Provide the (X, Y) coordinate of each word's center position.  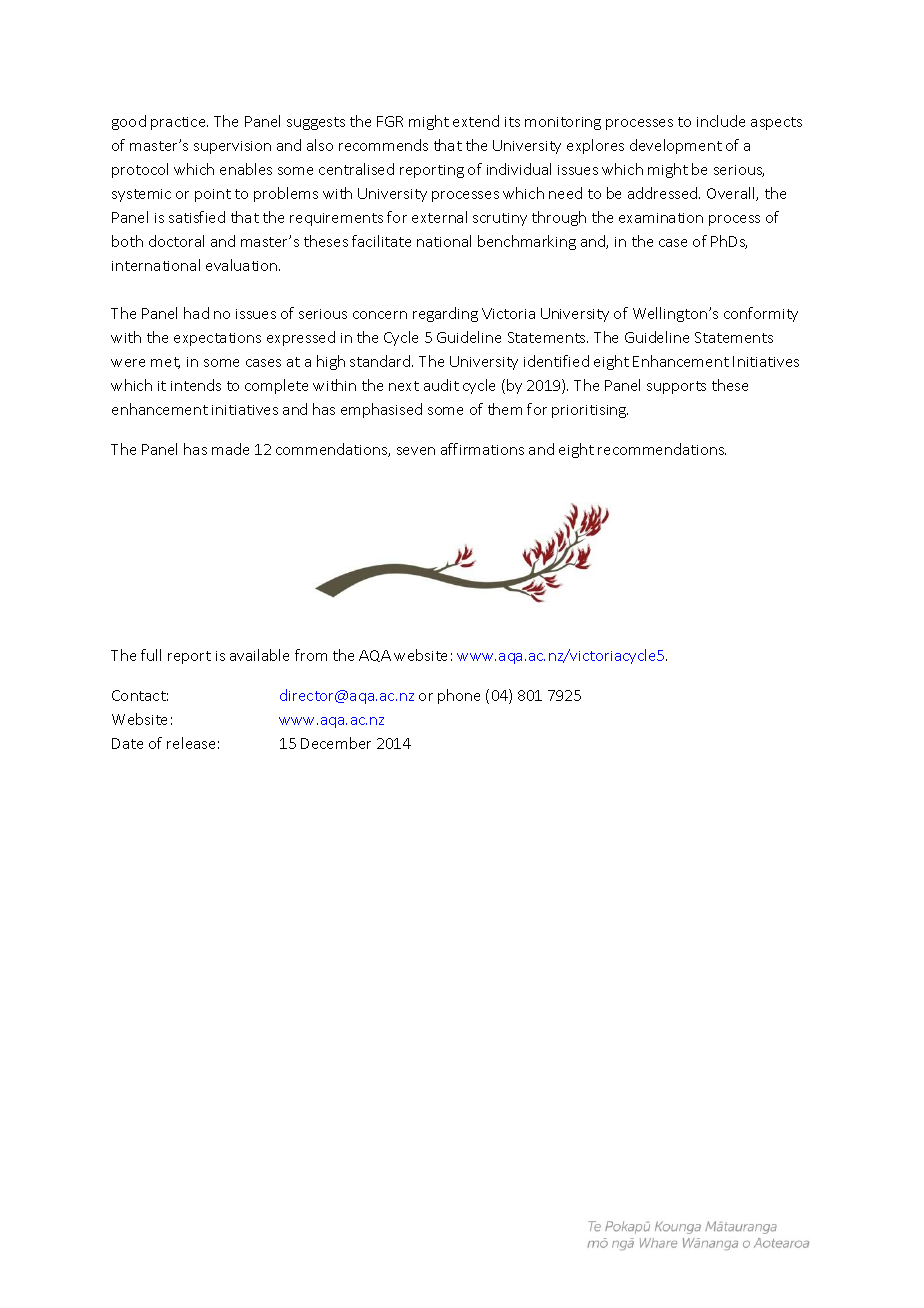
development (676, 146)
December (336, 743)
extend (476, 121)
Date (127, 743)
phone (459, 696)
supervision (232, 147)
